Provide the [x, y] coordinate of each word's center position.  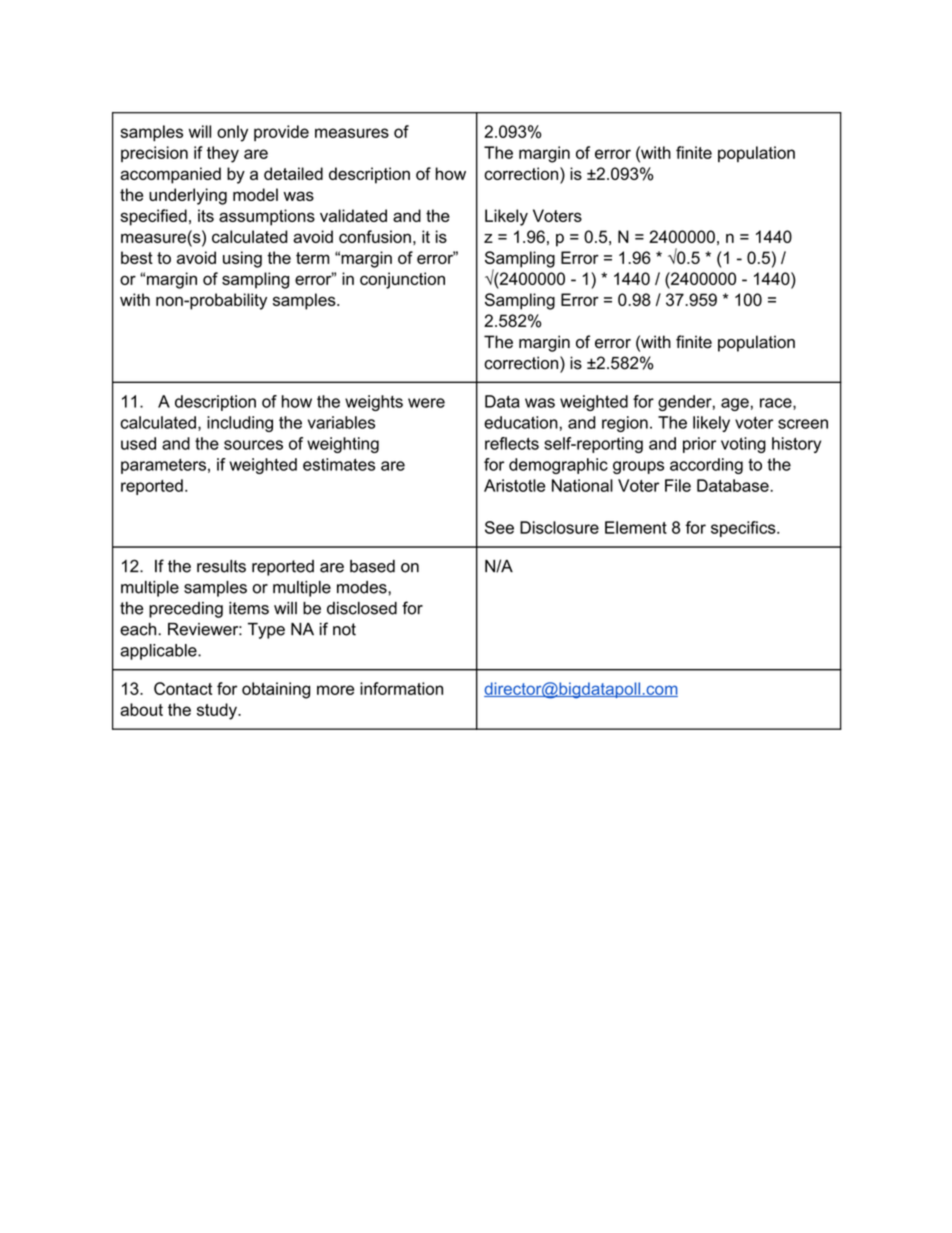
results [221, 566]
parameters [163, 466]
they [223, 154]
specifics [744, 529]
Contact [183, 688]
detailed [293, 173]
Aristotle [514, 485]
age [735, 404]
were [426, 403]
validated [353, 215]
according [706, 466]
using [242, 259]
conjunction [402, 280]
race [777, 404]
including [240, 424]
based [372, 566]
